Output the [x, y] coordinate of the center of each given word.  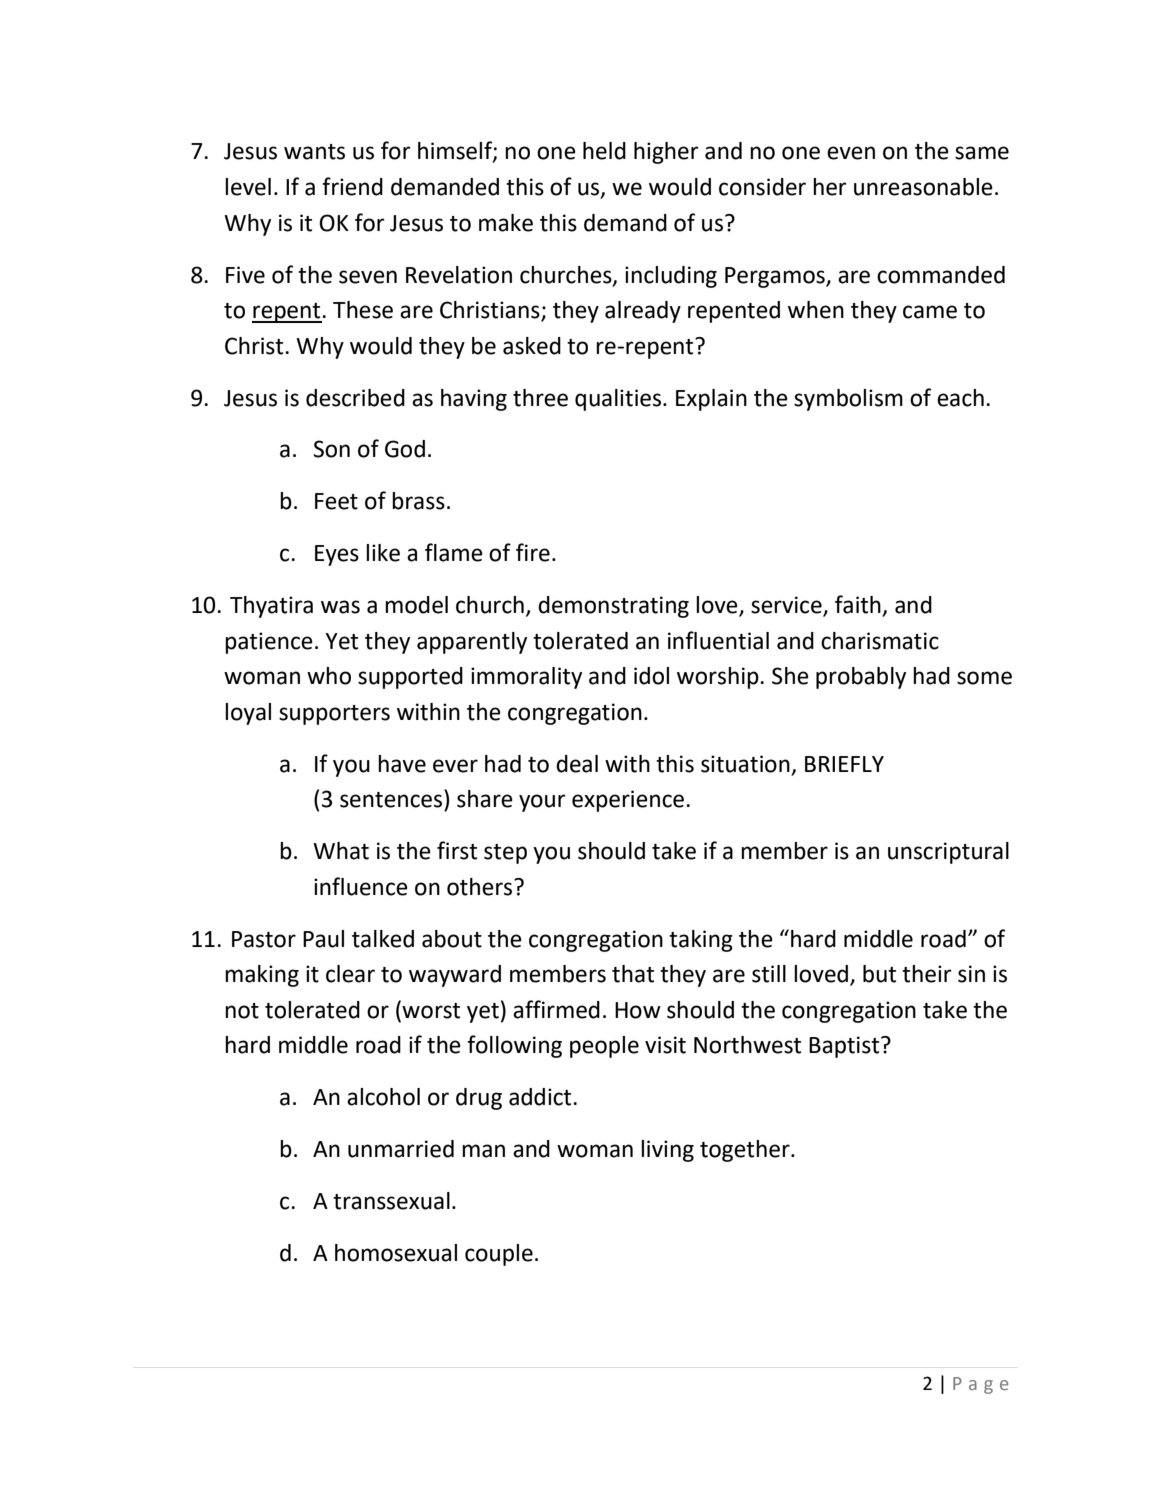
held [604, 151]
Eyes [337, 555]
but [879, 974]
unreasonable [923, 187]
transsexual [391, 1201]
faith [859, 605]
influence [361, 886]
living [667, 1151]
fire [533, 552]
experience [628, 801]
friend [352, 186]
